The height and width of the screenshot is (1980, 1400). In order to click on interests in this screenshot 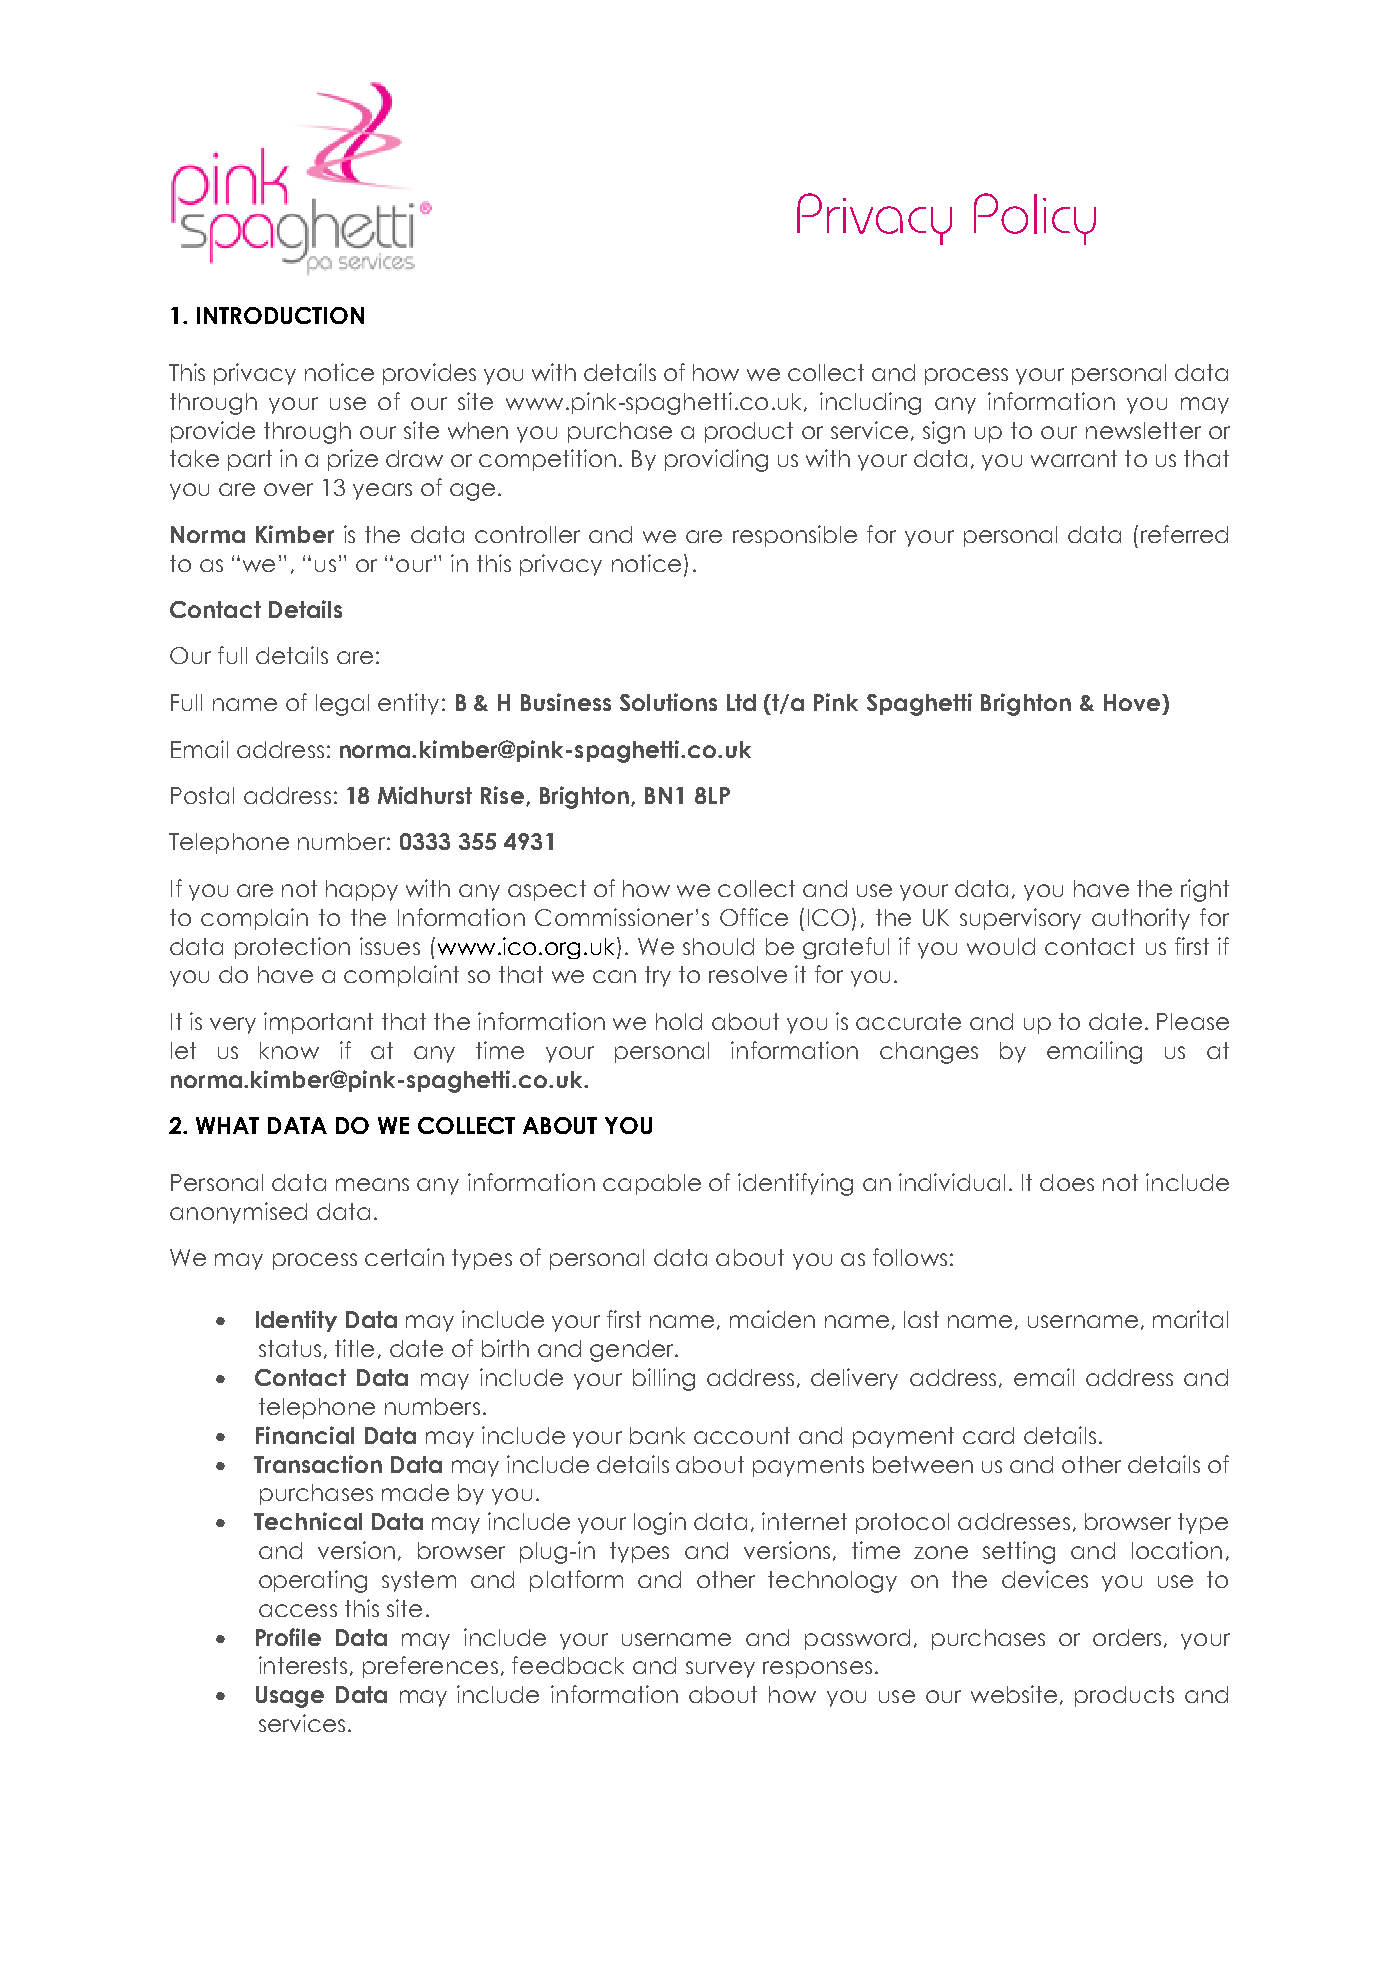, I will do `click(303, 1665)`.
